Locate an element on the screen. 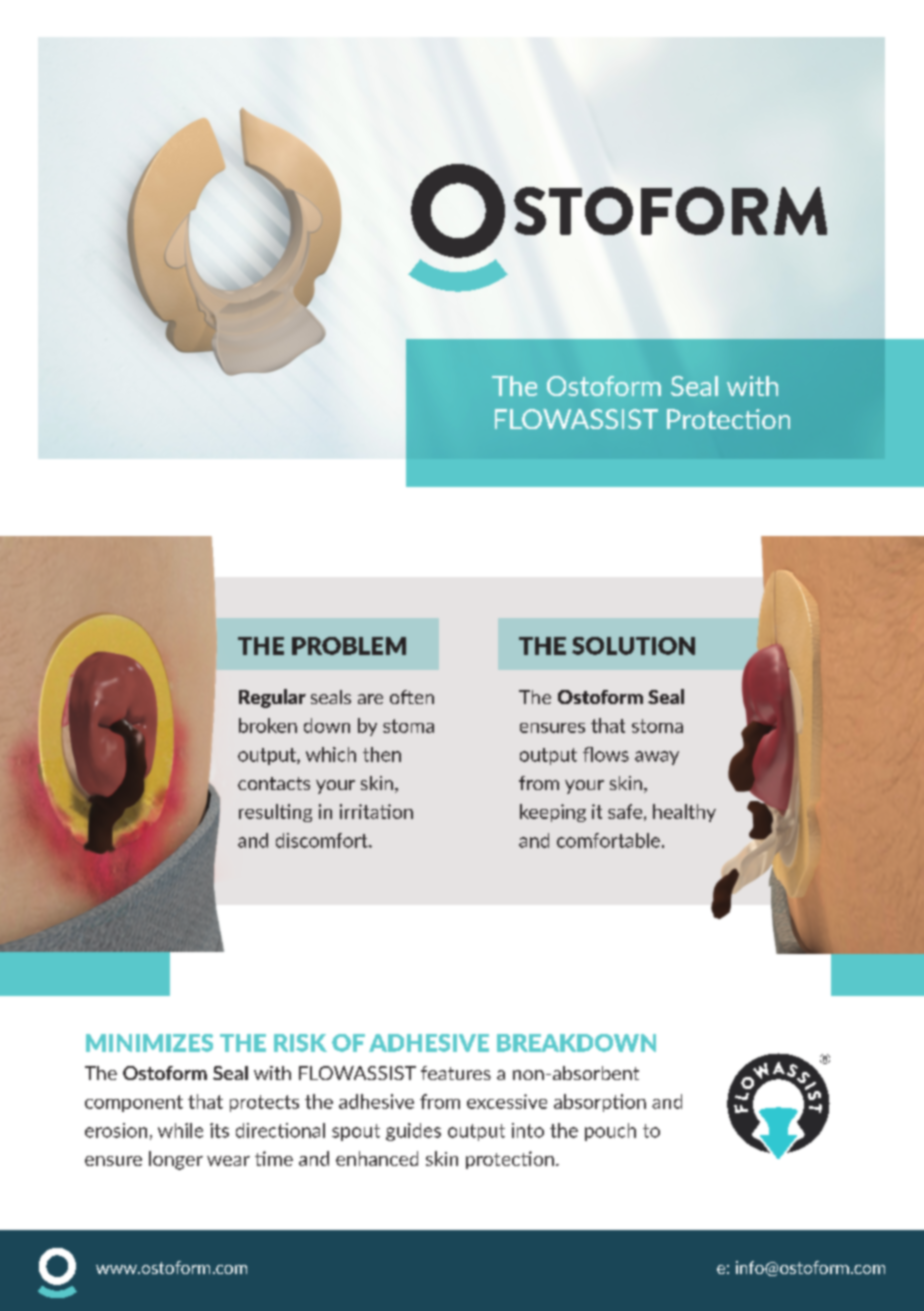 The height and width of the screenshot is (1311, 924). while is located at coordinates (180, 1130).
